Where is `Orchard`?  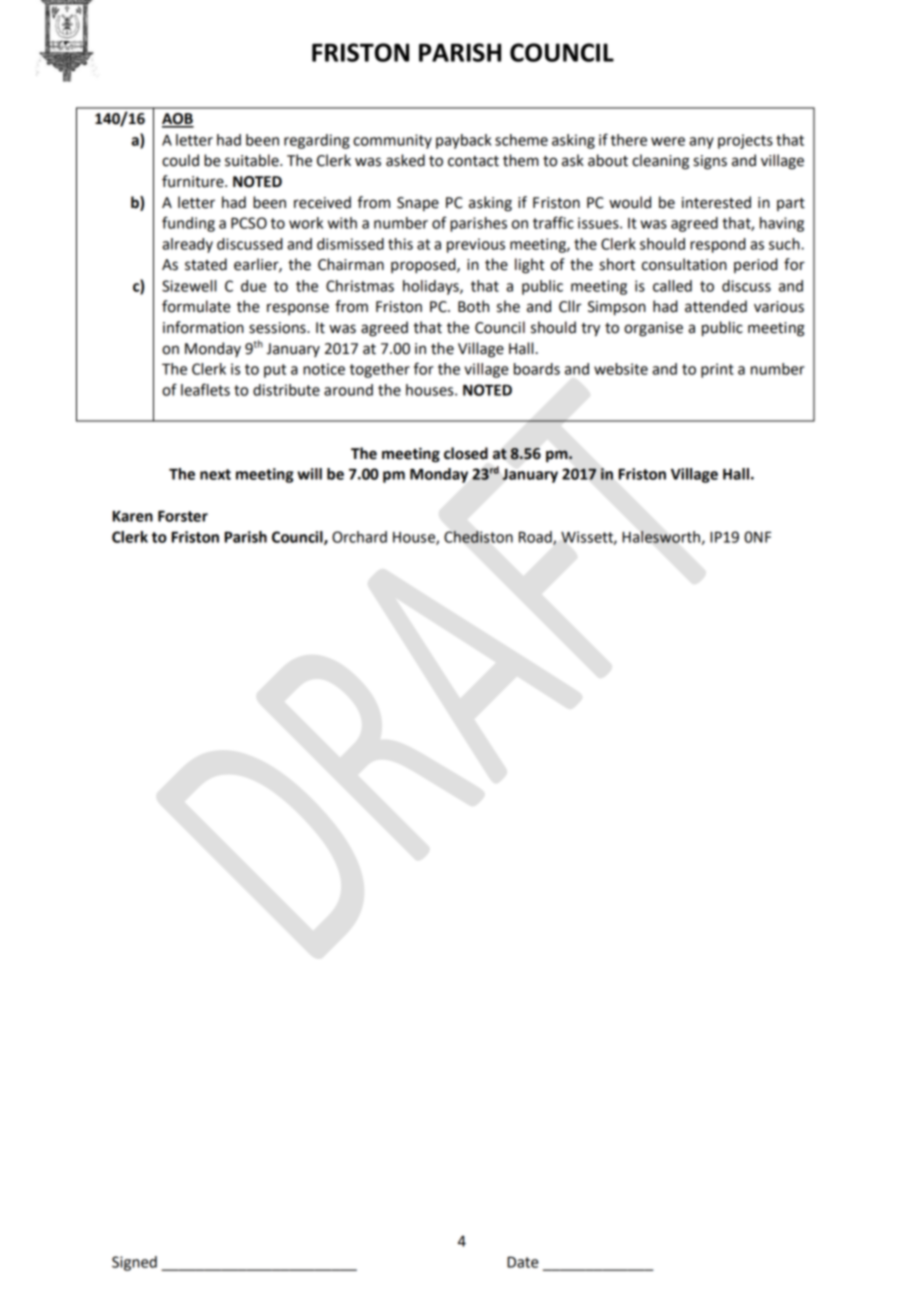 Orchard is located at coordinates (359, 537).
